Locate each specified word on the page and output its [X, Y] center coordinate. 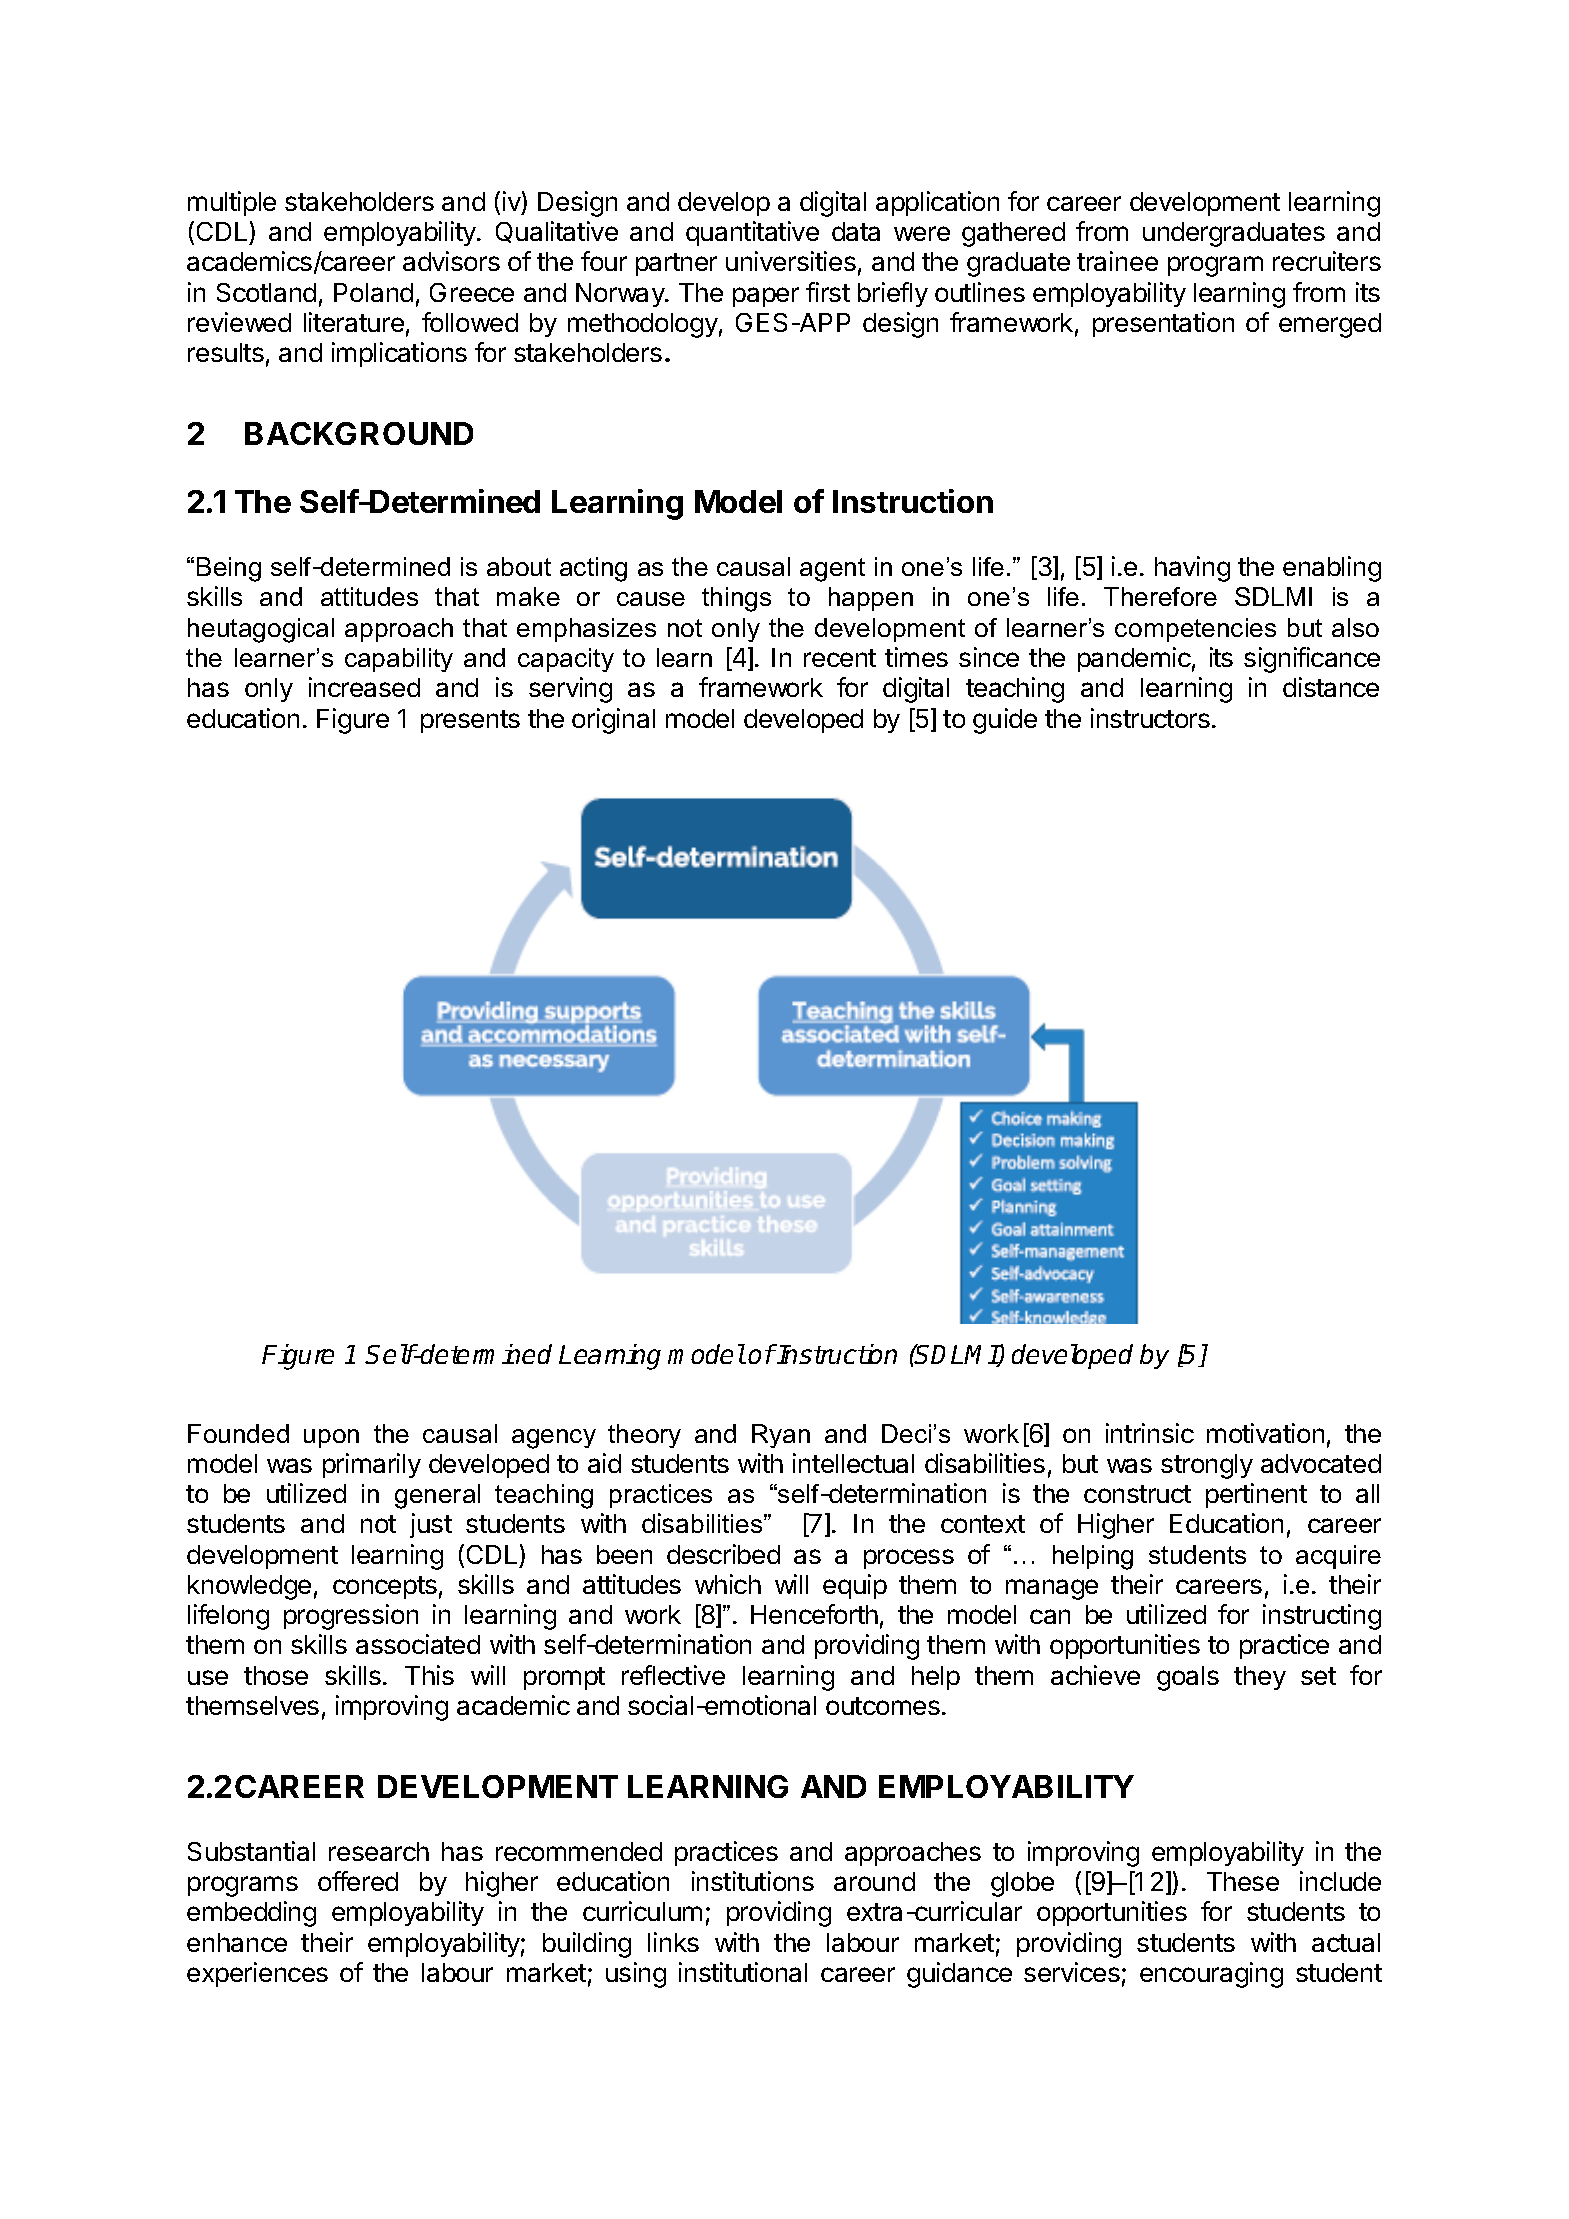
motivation [1265, 1433]
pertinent [1256, 1495]
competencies [1195, 630]
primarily [372, 1465]
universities [791, 261]
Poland [373, 292]
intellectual [853, 1463]
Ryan [781, 1436]
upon [331, 1438]
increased [364, 687]
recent [840, 658]
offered [358, 1881]
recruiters [1327, 261]
